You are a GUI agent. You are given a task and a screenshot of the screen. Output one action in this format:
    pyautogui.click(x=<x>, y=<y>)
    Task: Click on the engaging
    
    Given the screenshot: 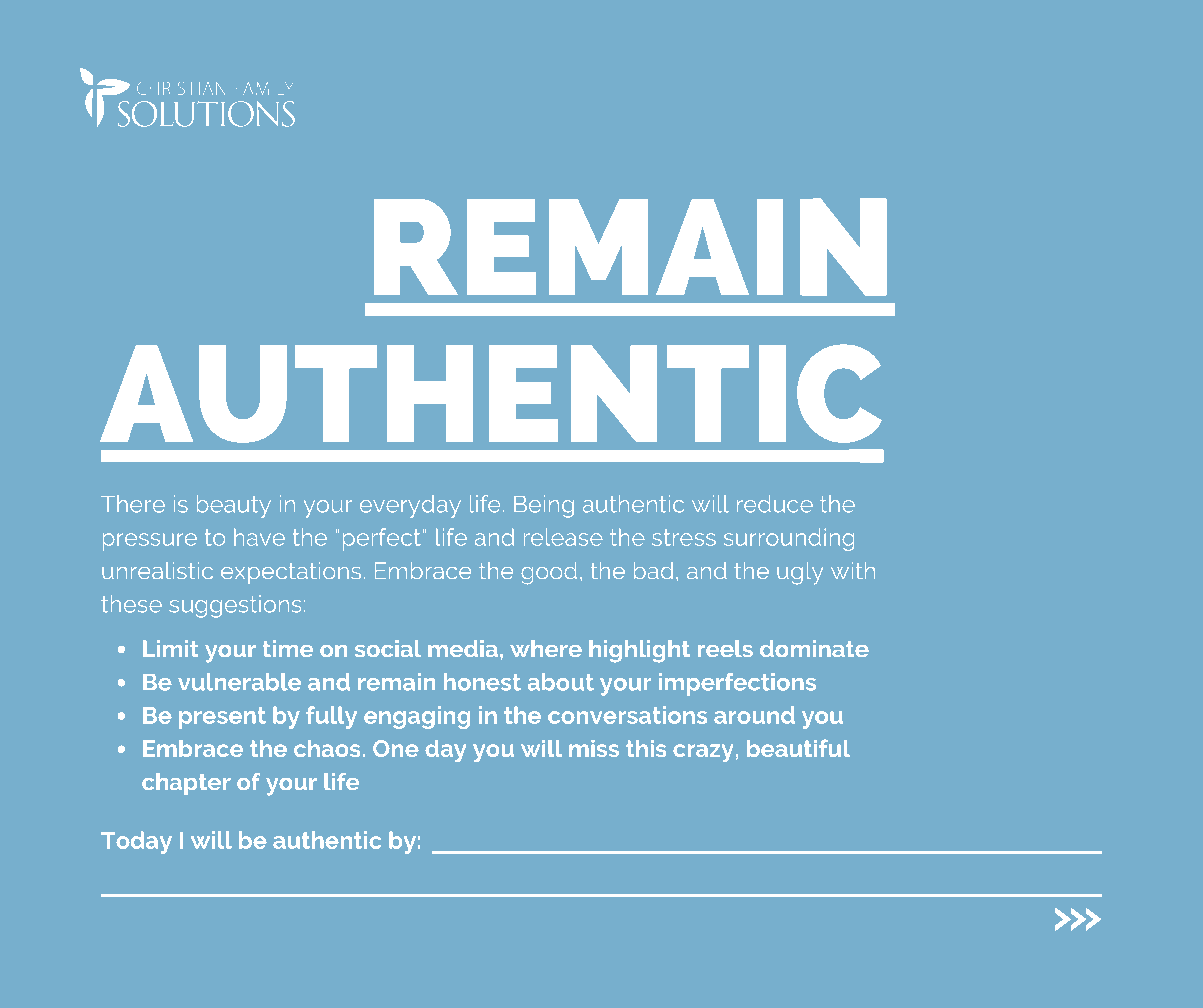 What is the action you would take?
    pyautogui.click(x=417, y=717)
